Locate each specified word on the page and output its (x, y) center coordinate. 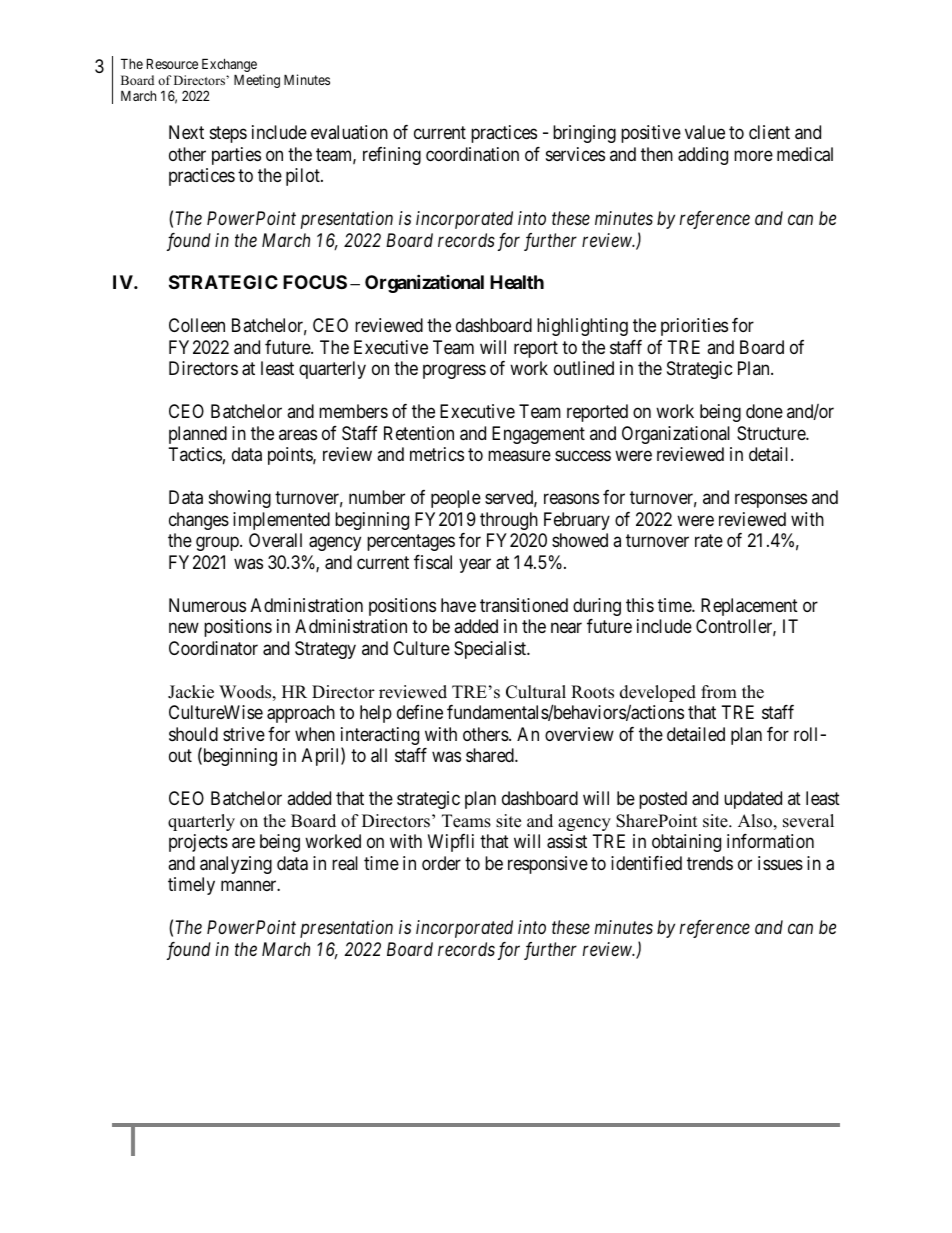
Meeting (257, 81)
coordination (472, 154)
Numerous (207, 605)
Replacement (749, 607)
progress (454, 372)
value (705, 132)
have (458, 605)
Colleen (197, 325)
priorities (694, 327)
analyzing (236, 865)
